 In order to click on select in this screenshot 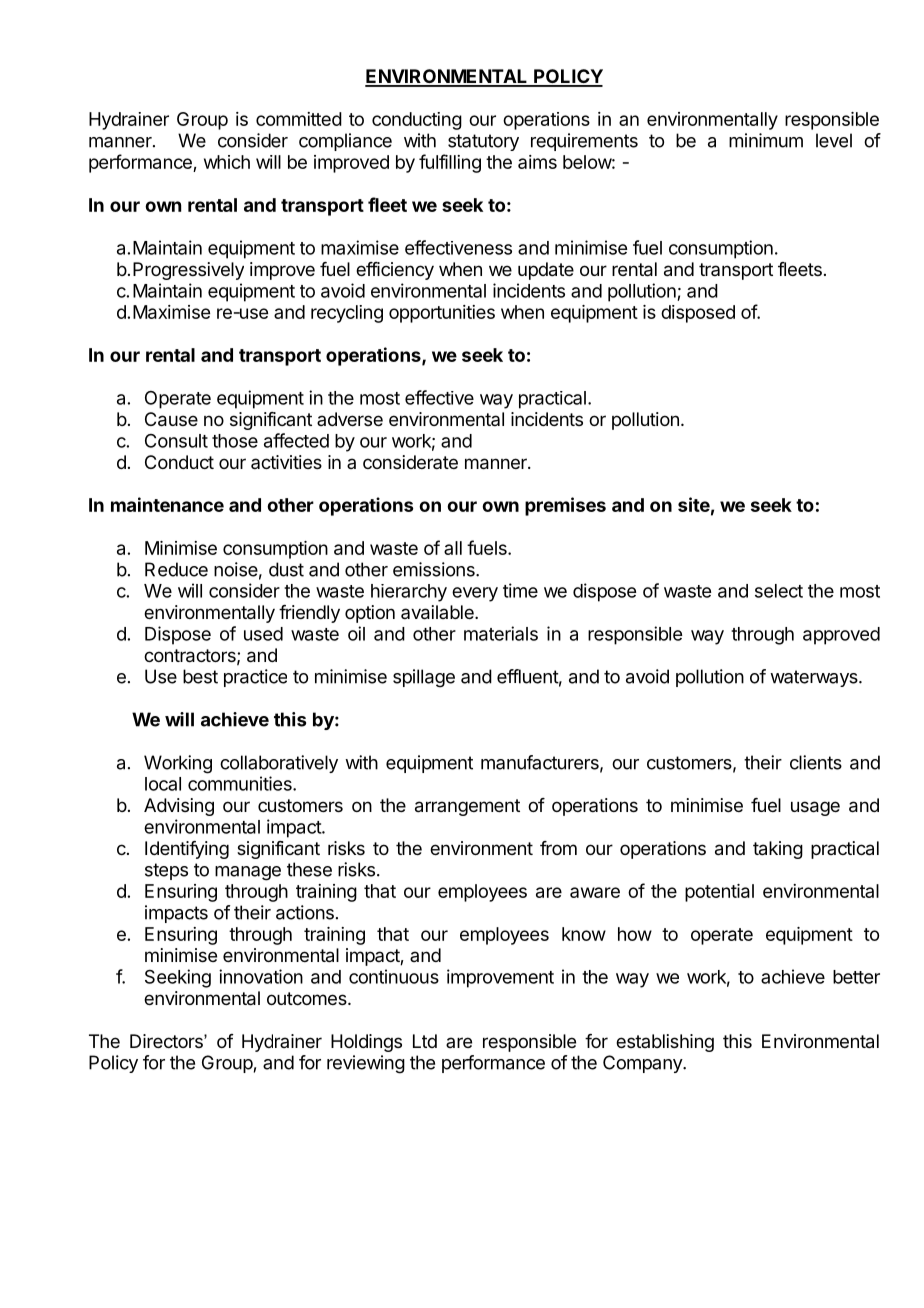, I will do `click(779, 591)`.
